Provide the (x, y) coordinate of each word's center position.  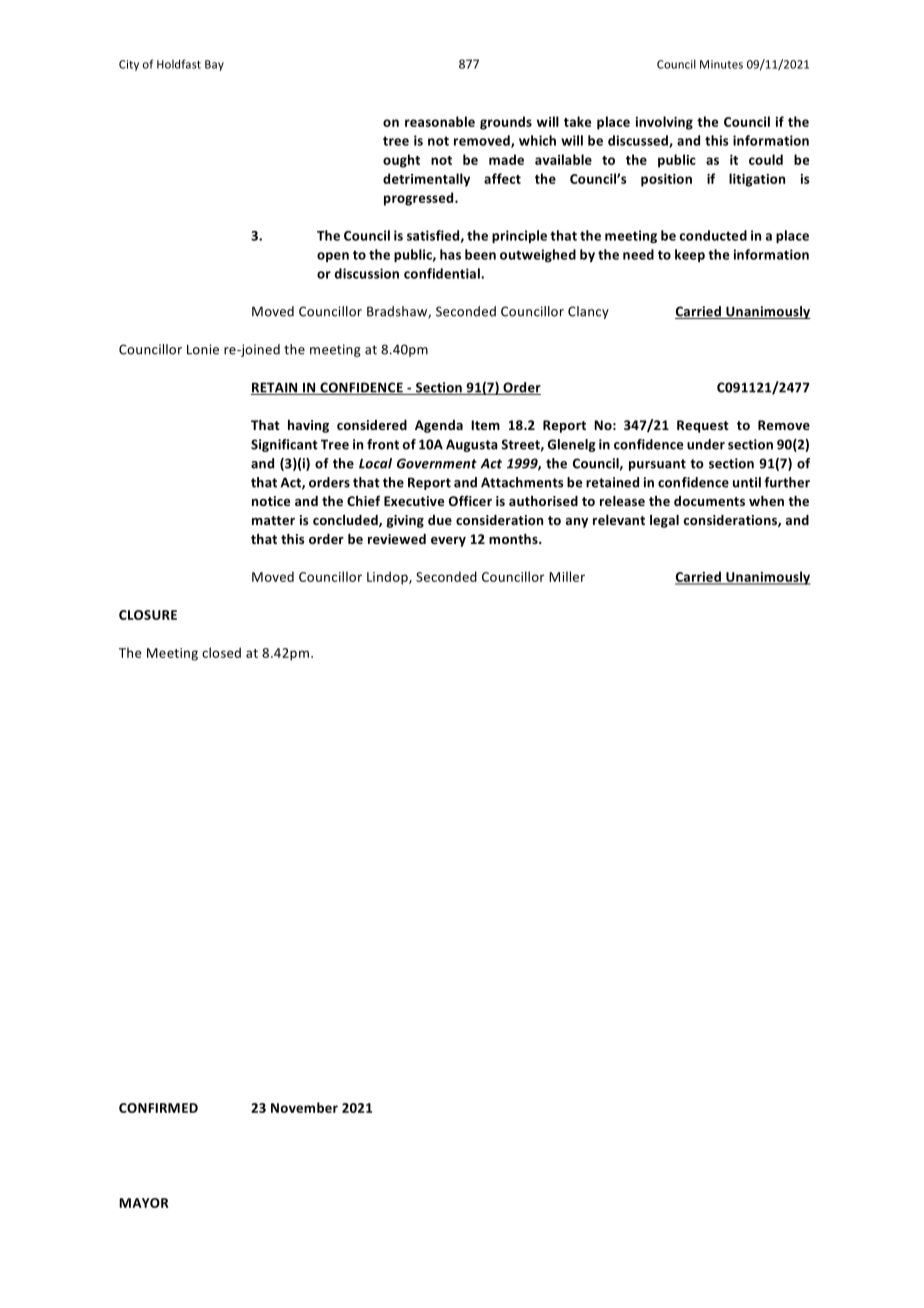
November (304, 1107)
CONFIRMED (158, 1108)
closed (221, 652)
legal (664, 521)
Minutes (721, 64)
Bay (214, 65)
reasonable (440, 121)
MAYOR (143, 1203)
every (448, 542)
